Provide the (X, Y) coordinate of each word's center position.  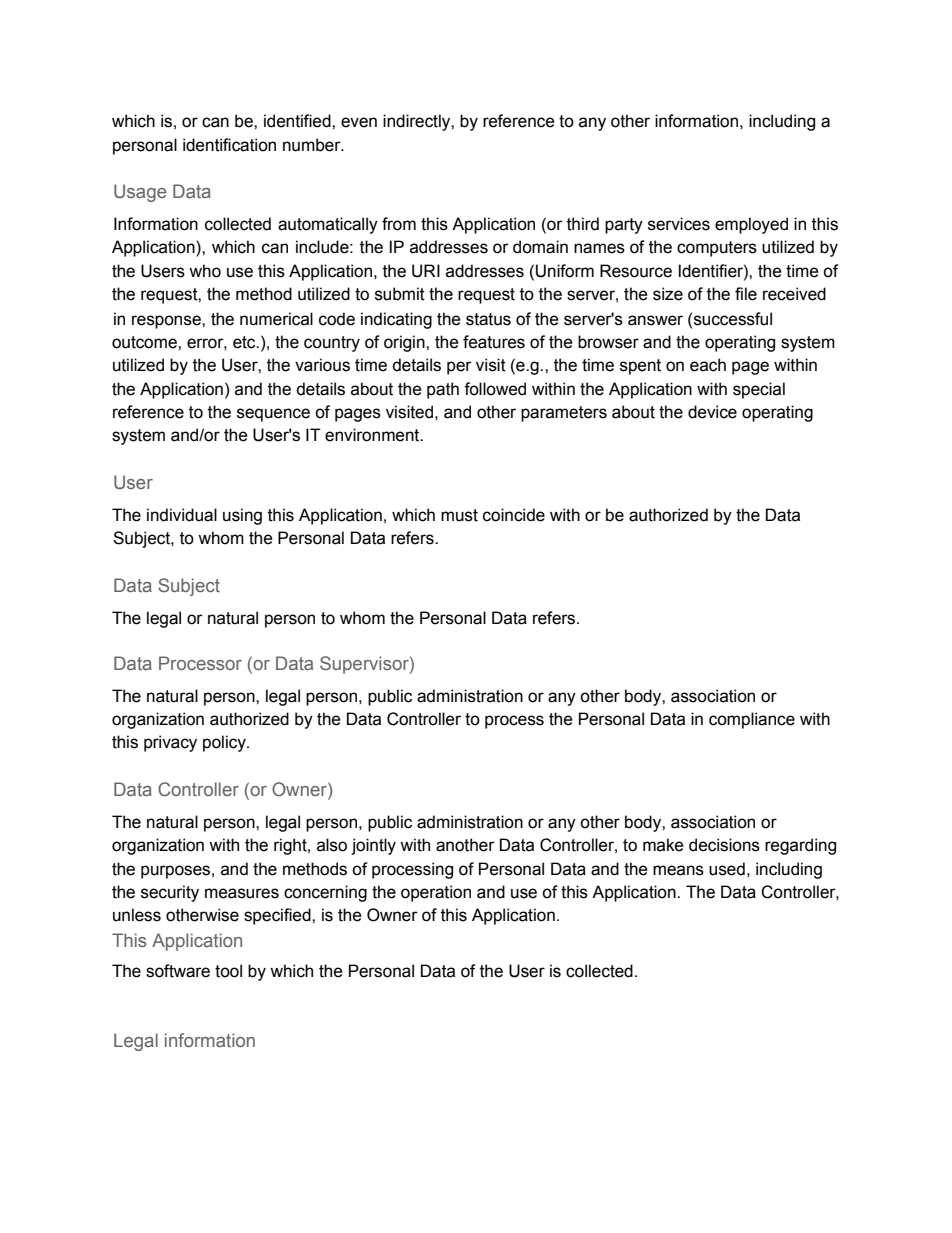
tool (228, 971)
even (359, 122)
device (712, 412)
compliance (752, 720)
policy (225, 743)
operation (436, 893)
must (459, 515)
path (443, 390)
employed (751, 225)
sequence (273, 415)
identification (229, 145)
